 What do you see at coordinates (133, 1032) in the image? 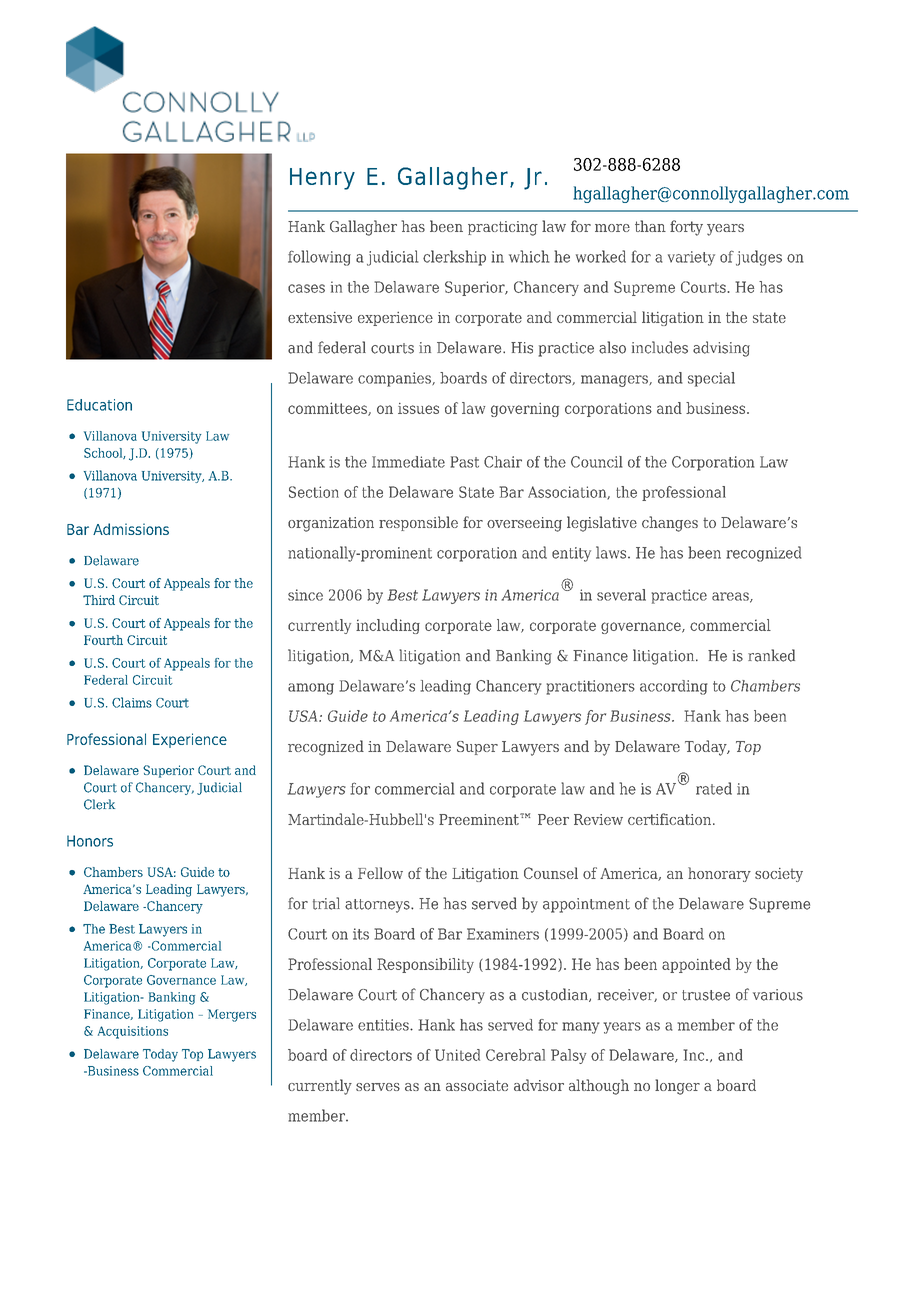
I see `Acquisitions` at bounding box center [133, 1032].
